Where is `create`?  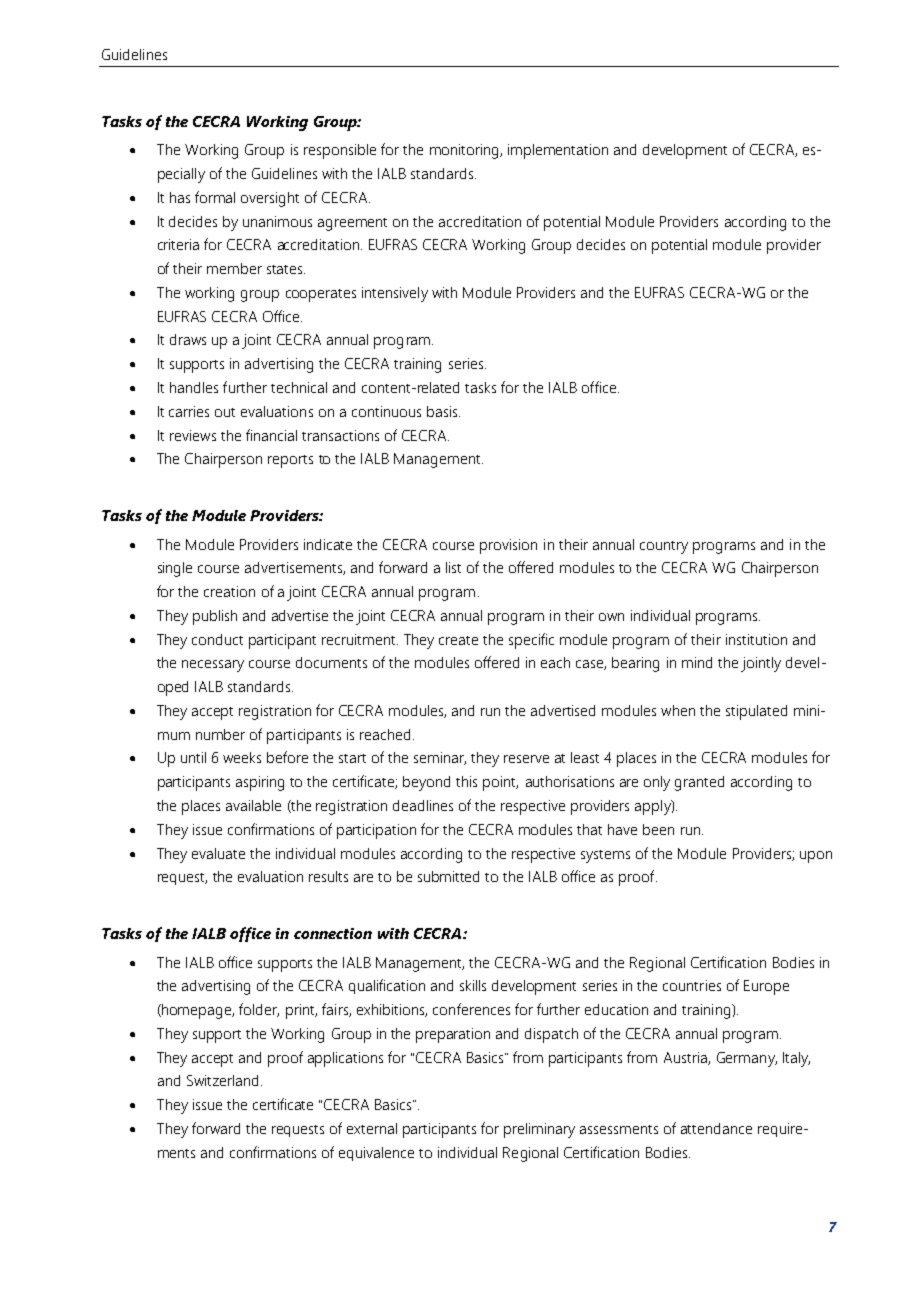
create is located at coordinates (458, 640).
